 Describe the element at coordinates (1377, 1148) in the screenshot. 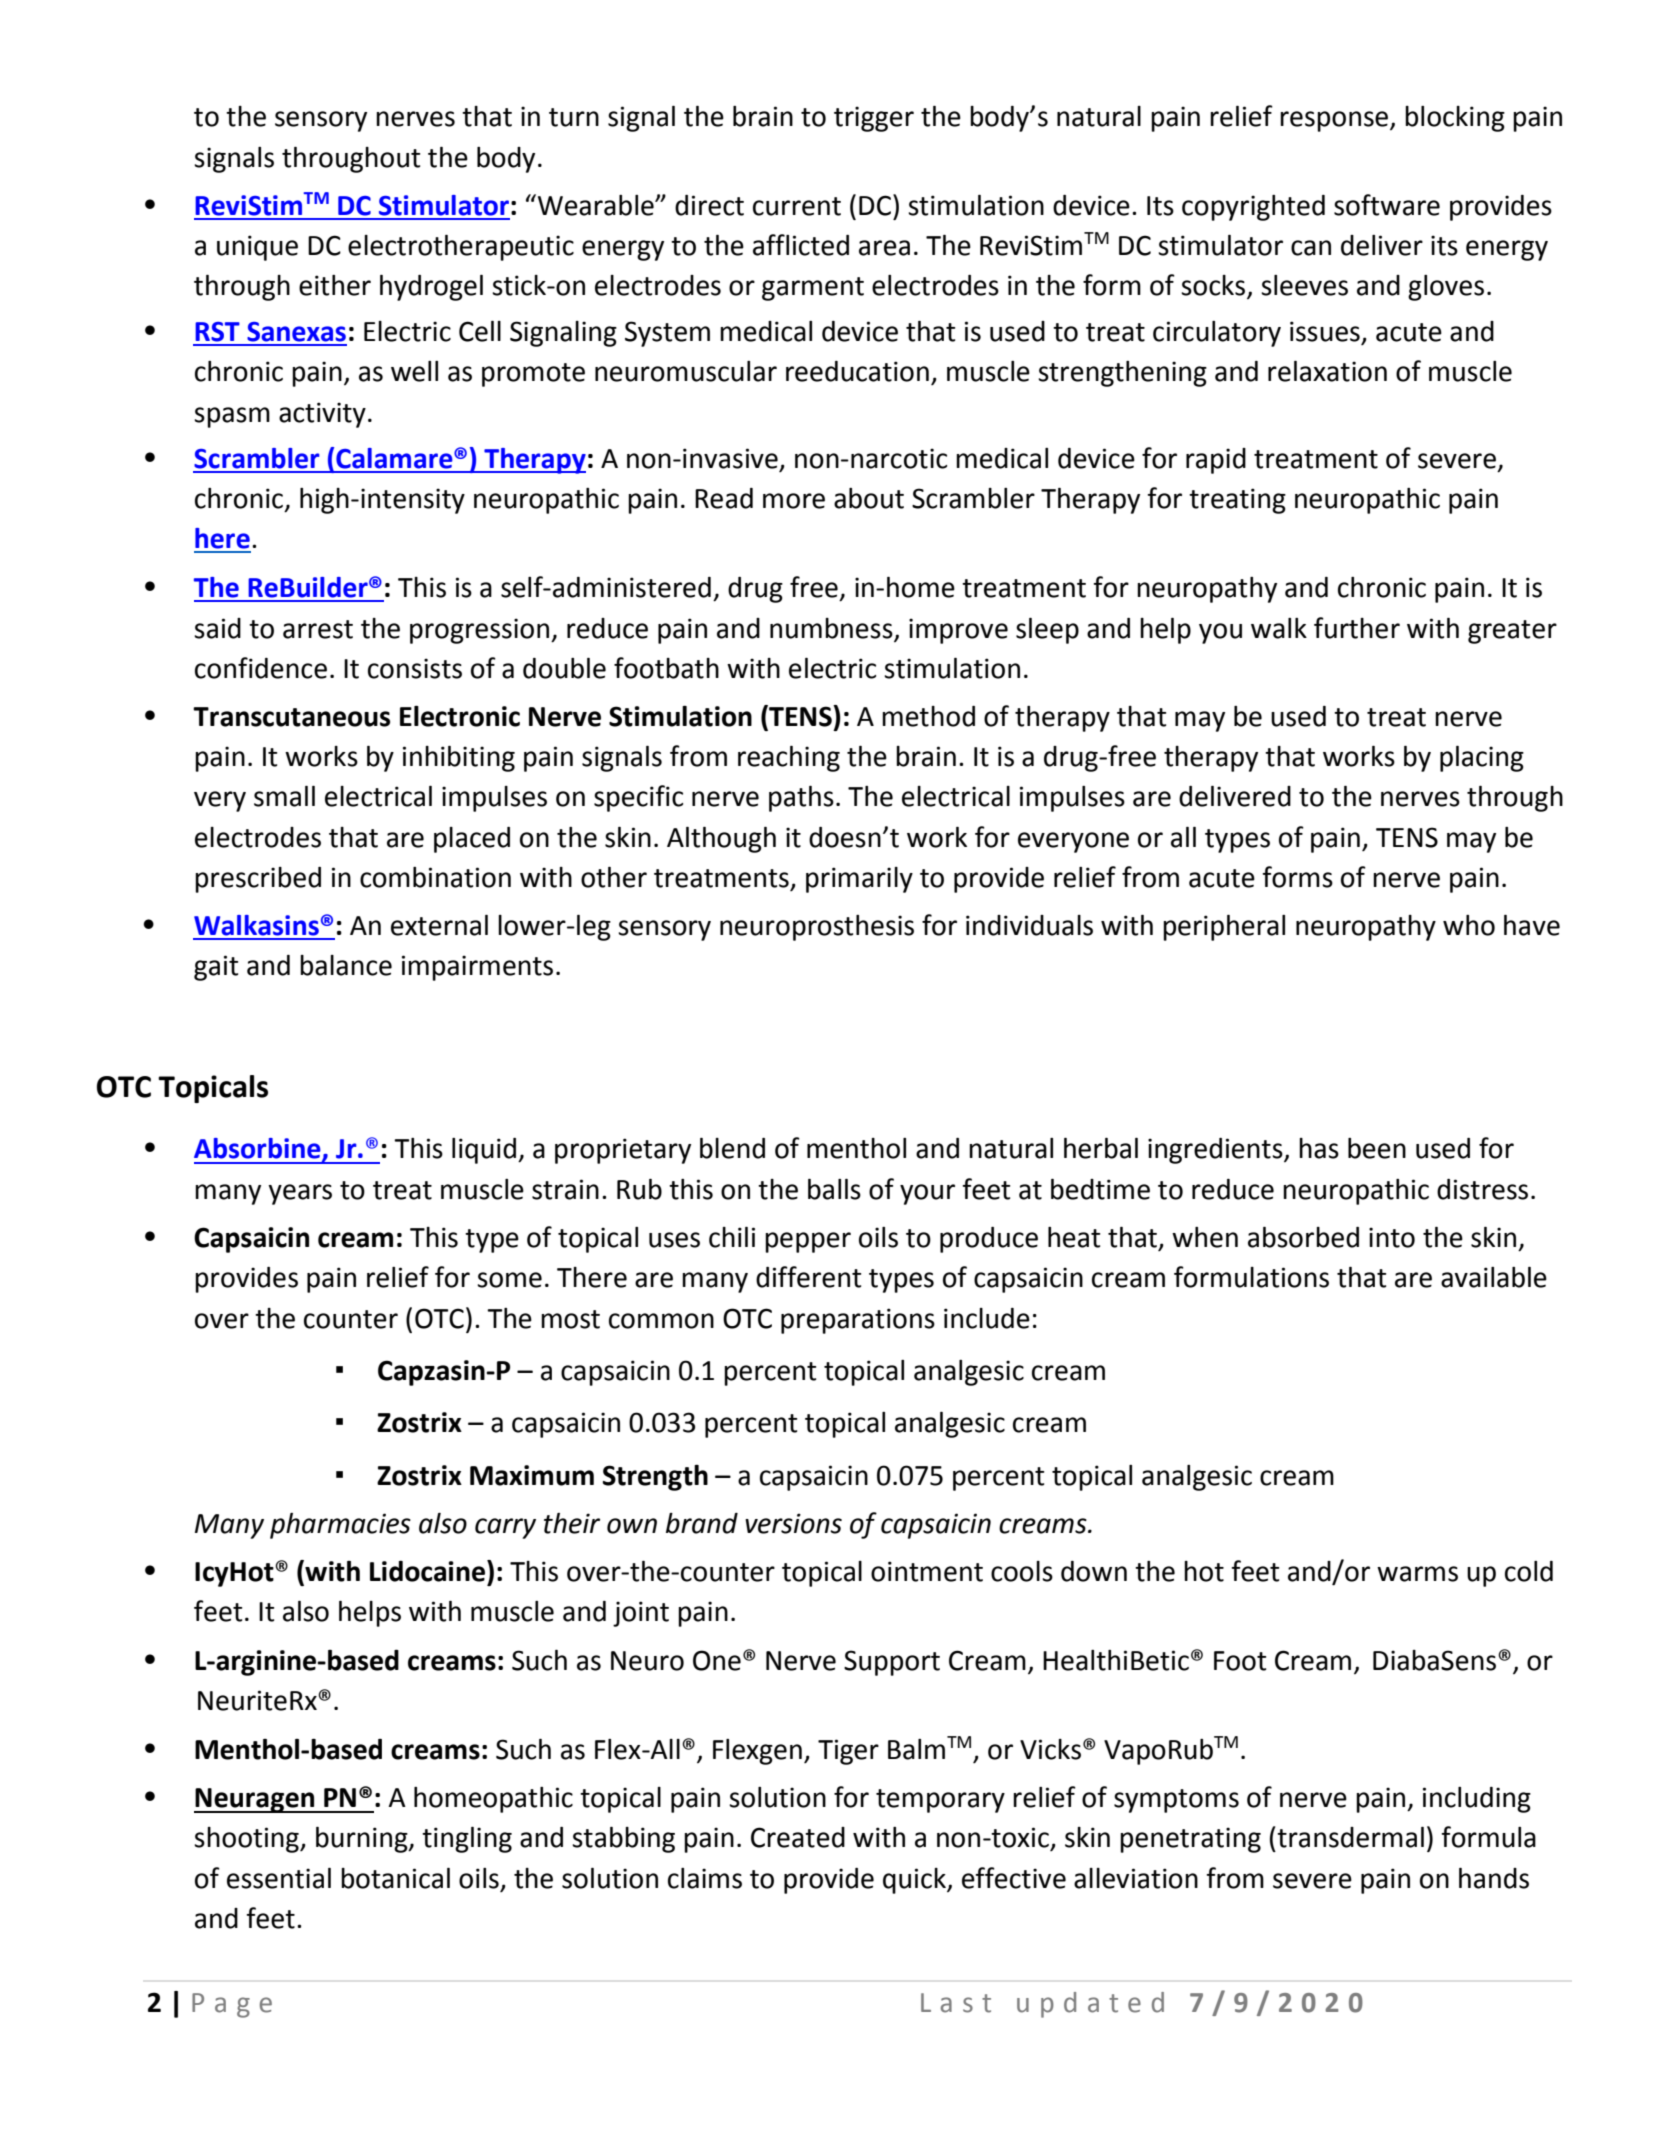

I see `been` at that location.
